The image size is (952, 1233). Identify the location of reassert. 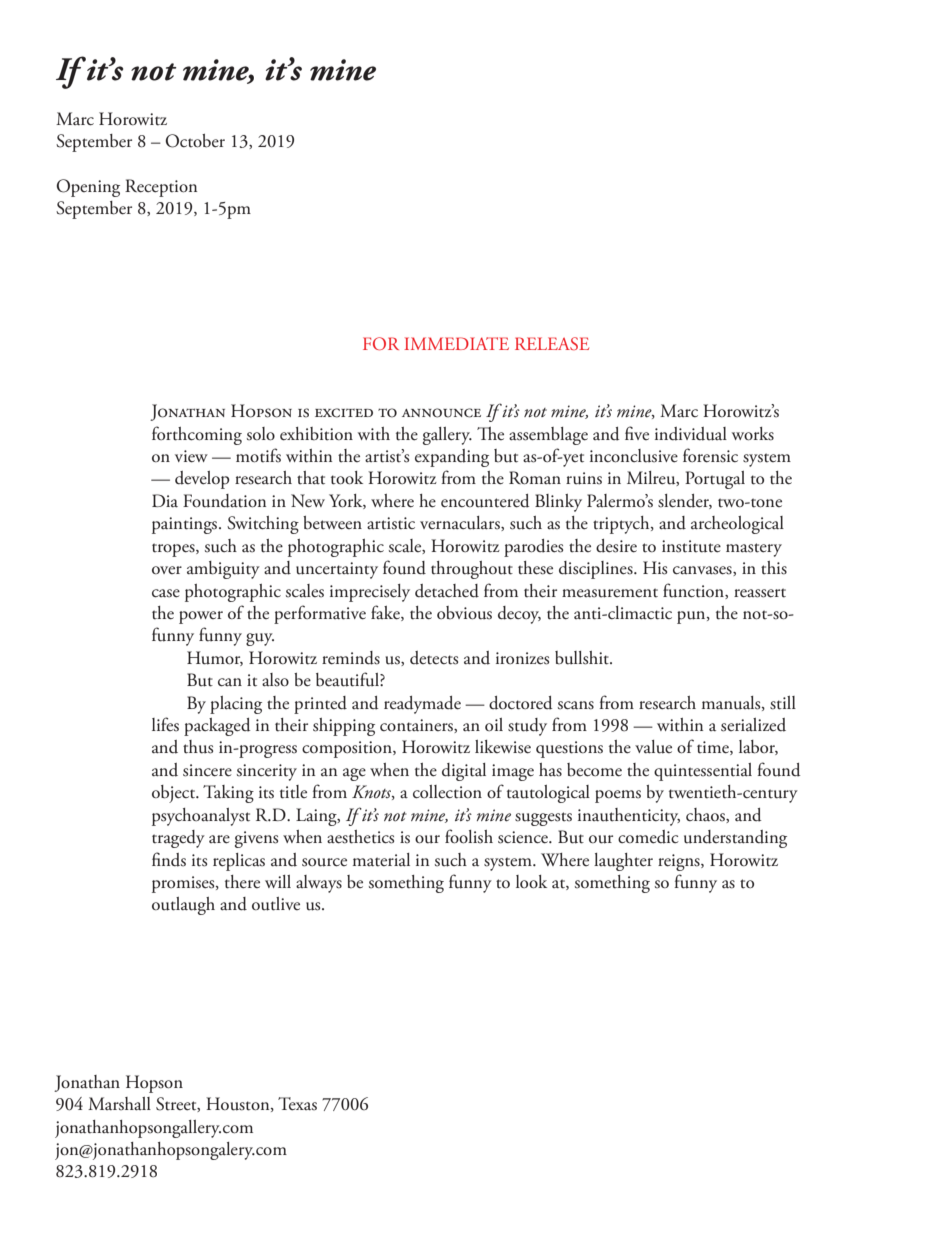
(760, 593).
